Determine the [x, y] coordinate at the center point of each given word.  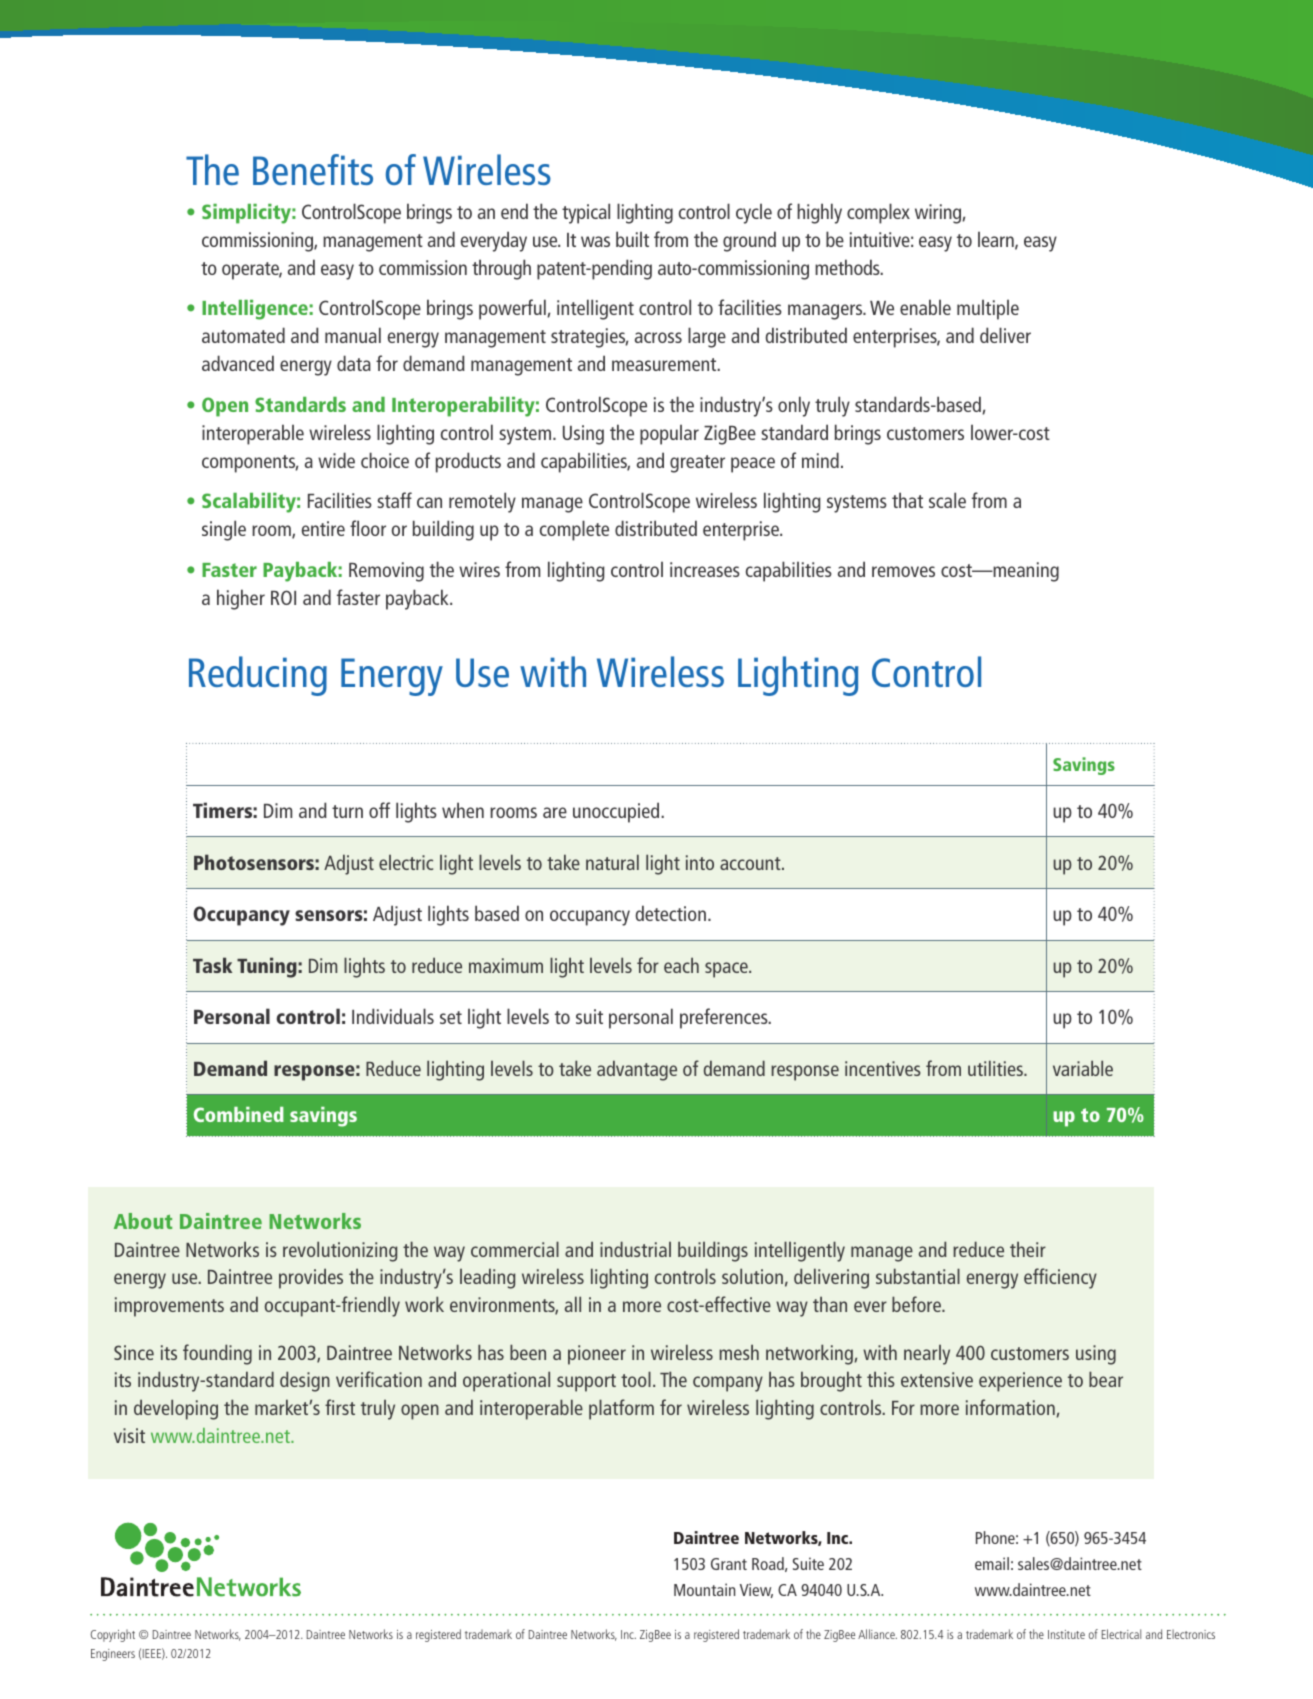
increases [705, 569]
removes [903, 571]
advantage [637, 1070]
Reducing [258, 676]
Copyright [113, 1635]
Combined [239, 1114]
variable [1083, 1068]
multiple [988, 309]
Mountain [704, 1589]
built [632, 239]
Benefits [313, 169]
